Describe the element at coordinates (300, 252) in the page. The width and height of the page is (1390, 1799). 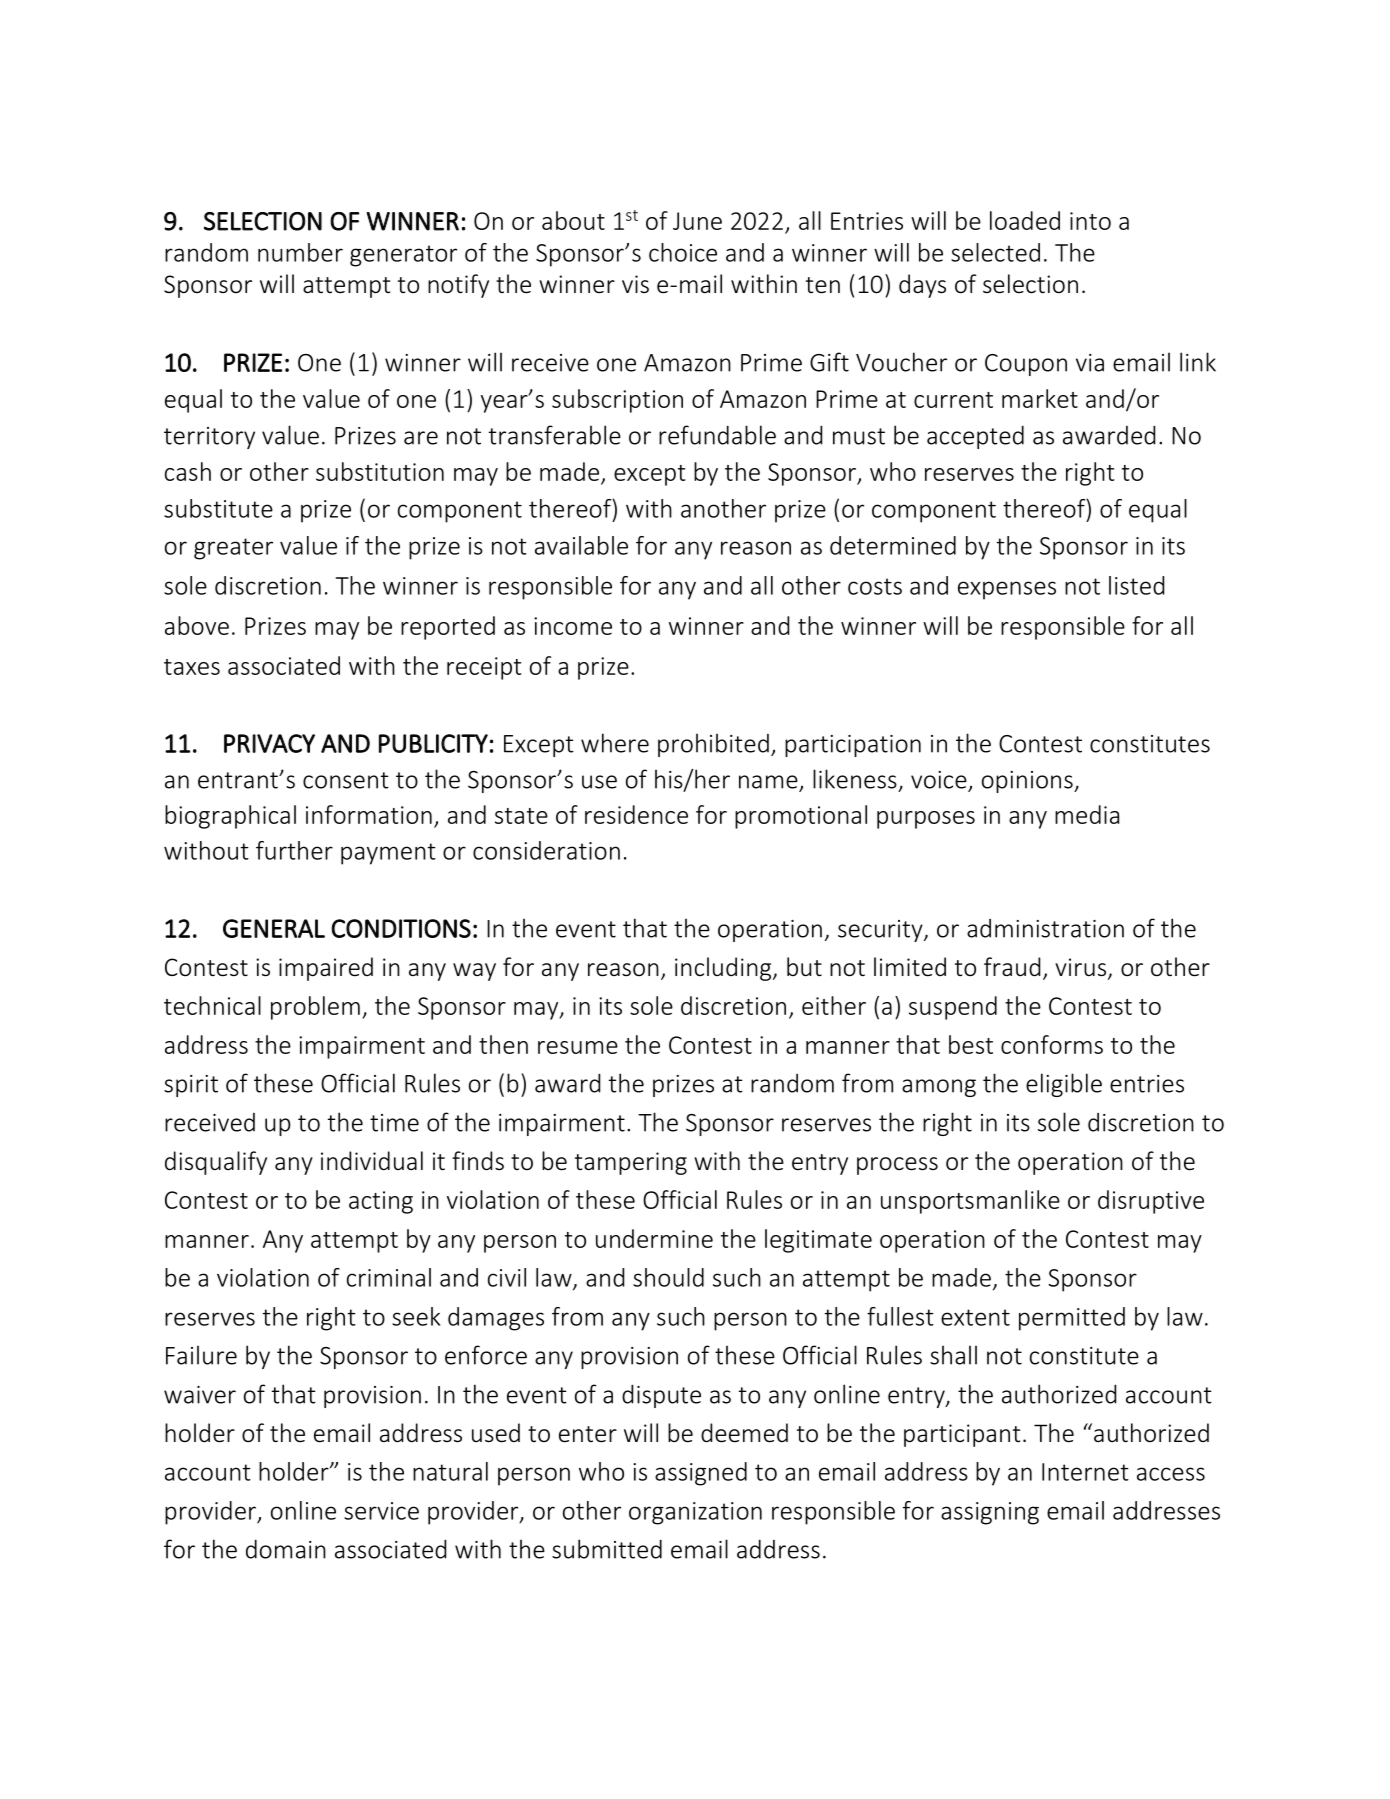
I see `number` at that location.
